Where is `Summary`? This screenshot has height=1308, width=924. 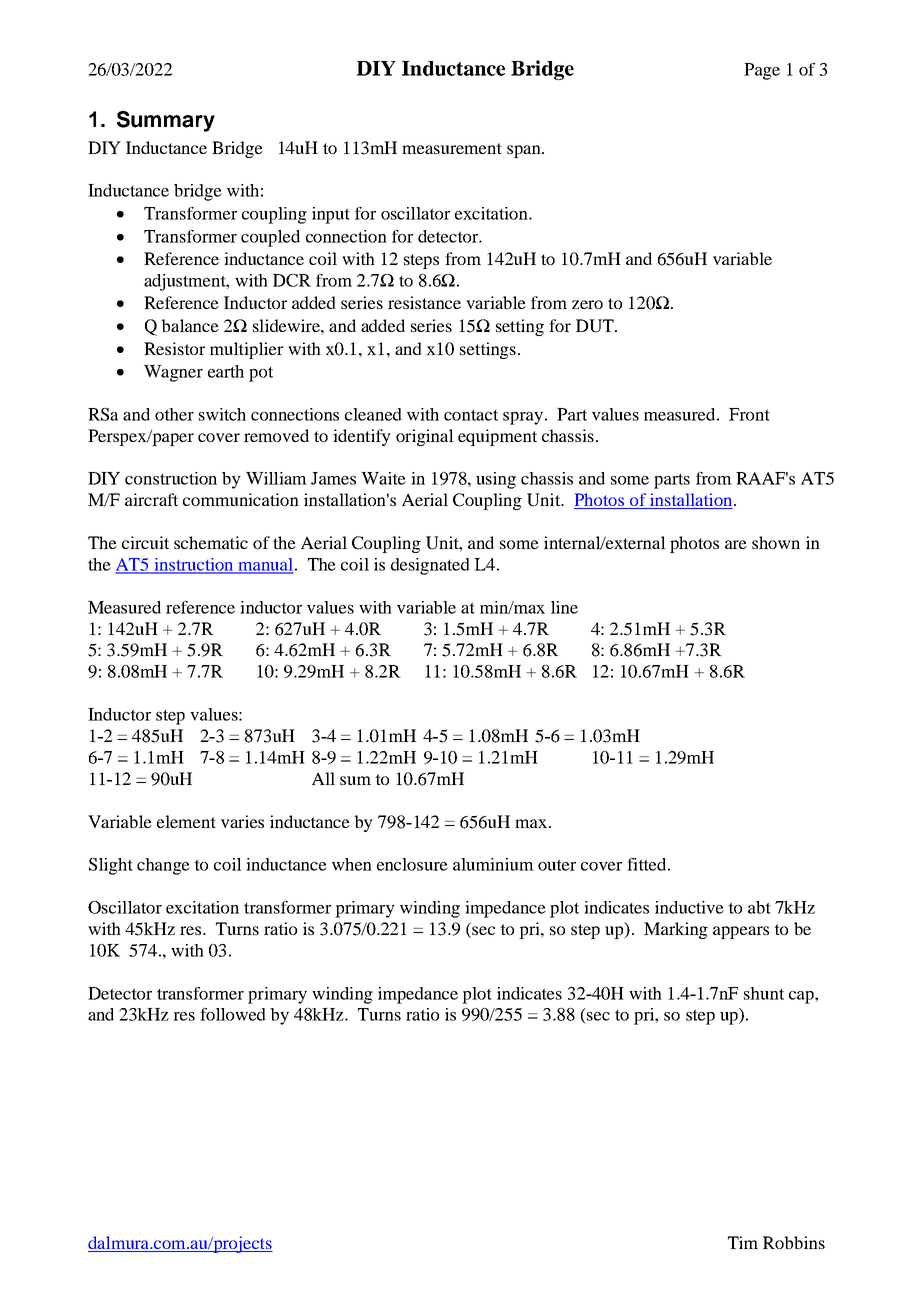
Summary is located at coordinates (166, 121).
